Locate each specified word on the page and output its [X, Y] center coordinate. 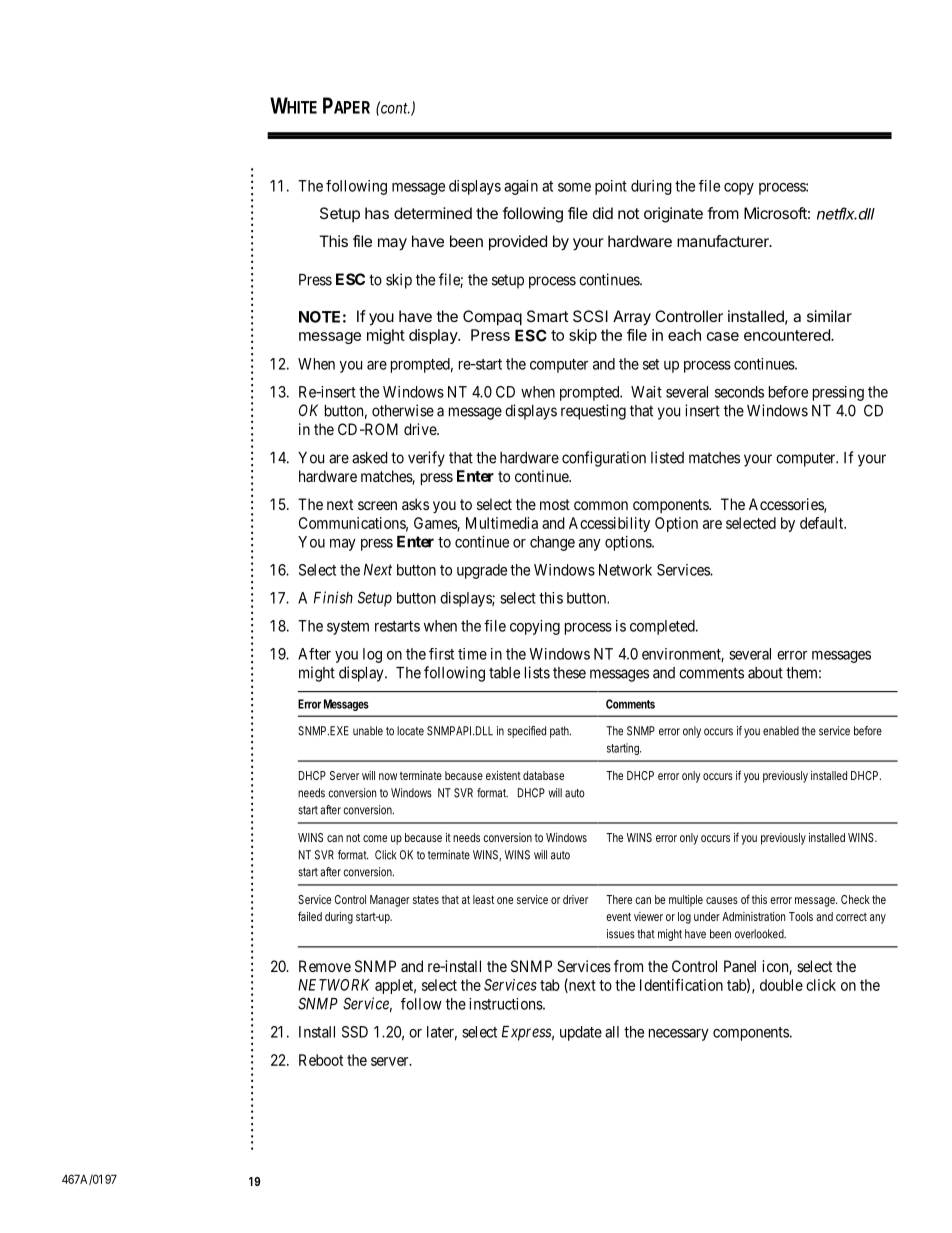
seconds [739, 392]
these [569, 673]
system [348, 628]
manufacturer [724, 241]
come [375, 838]
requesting [593, 412]
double [781, 985]
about [765, 673]
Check [855, 899]
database [543, 775]
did [603, 213]
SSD [355, 1032]
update [581, 1033]
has [377, 213]
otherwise [403, 410]
